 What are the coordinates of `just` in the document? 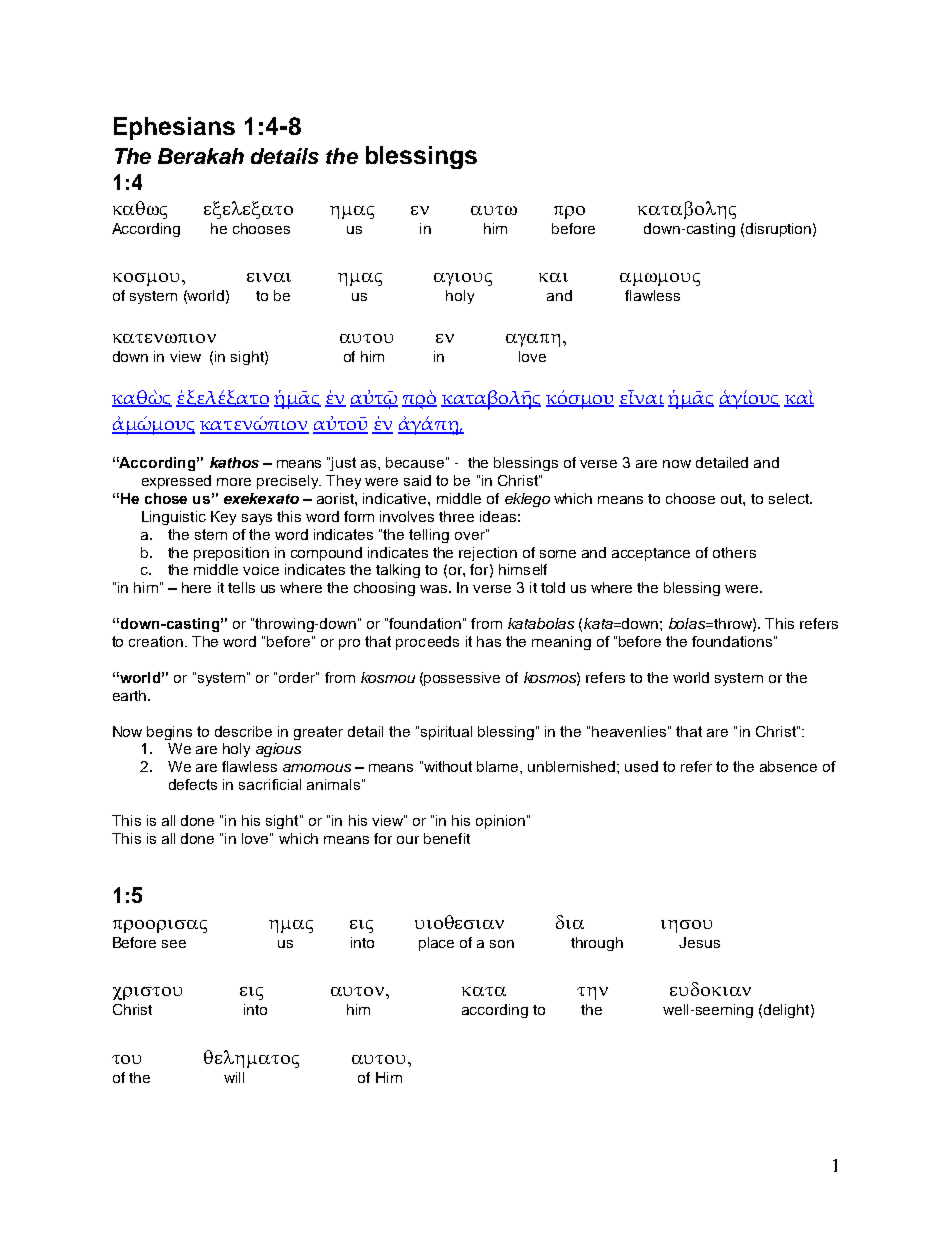 It's located at (342, 464).
